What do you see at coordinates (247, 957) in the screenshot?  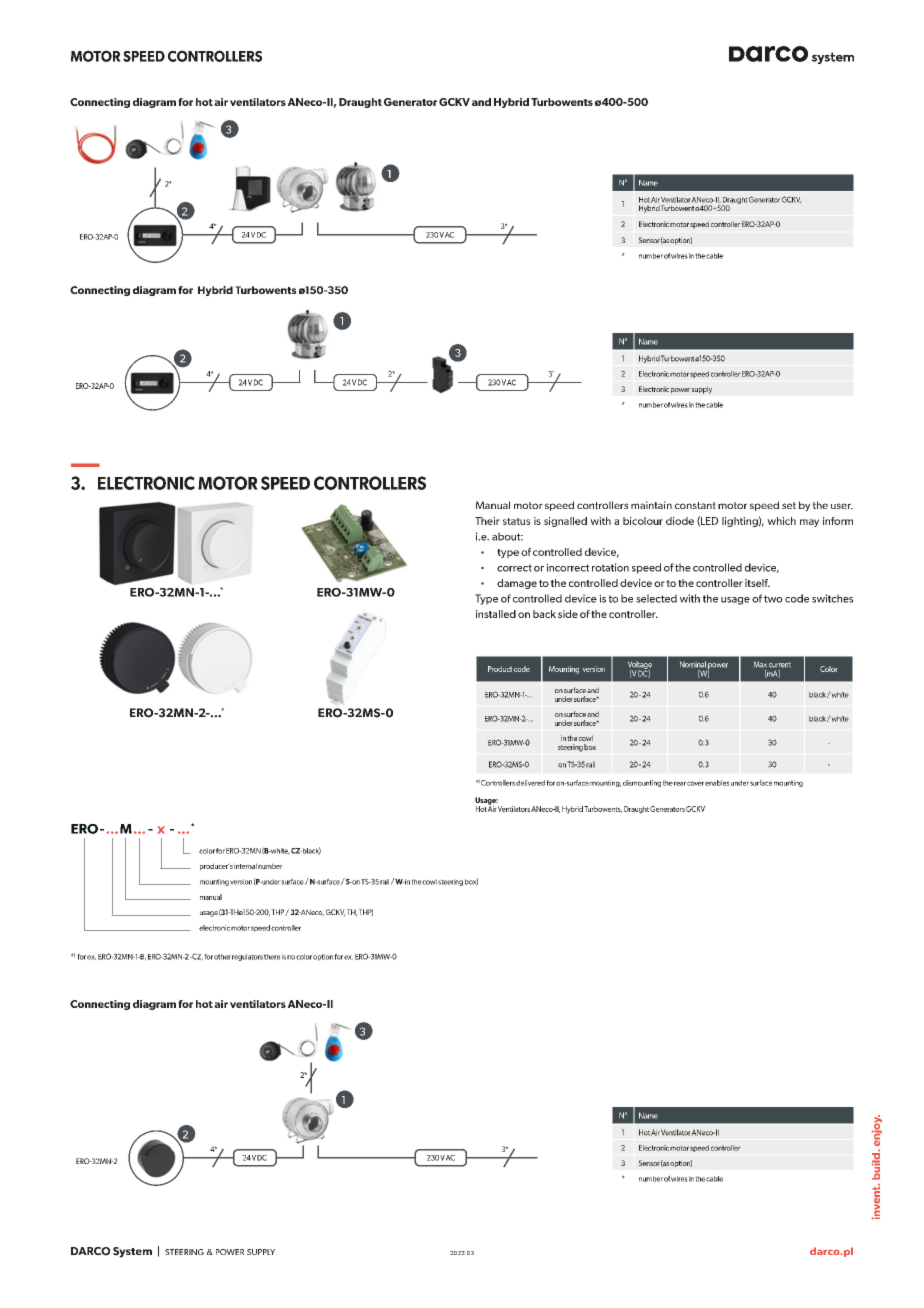 I see `regulators` at bounding box center [247, 957].
